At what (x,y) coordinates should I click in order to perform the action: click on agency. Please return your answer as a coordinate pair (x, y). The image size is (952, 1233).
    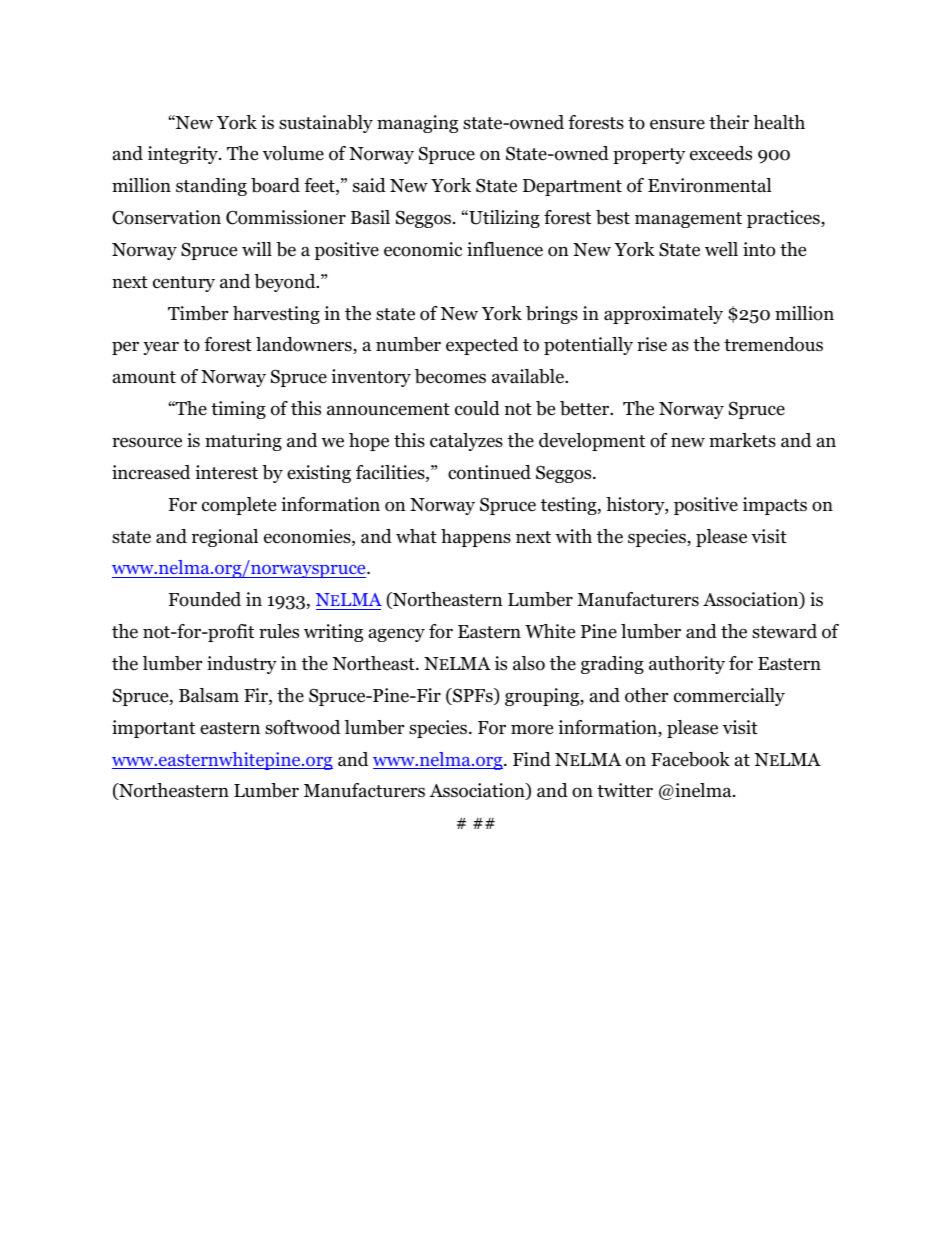
    Looking at the image, I should click on (397, 635).
